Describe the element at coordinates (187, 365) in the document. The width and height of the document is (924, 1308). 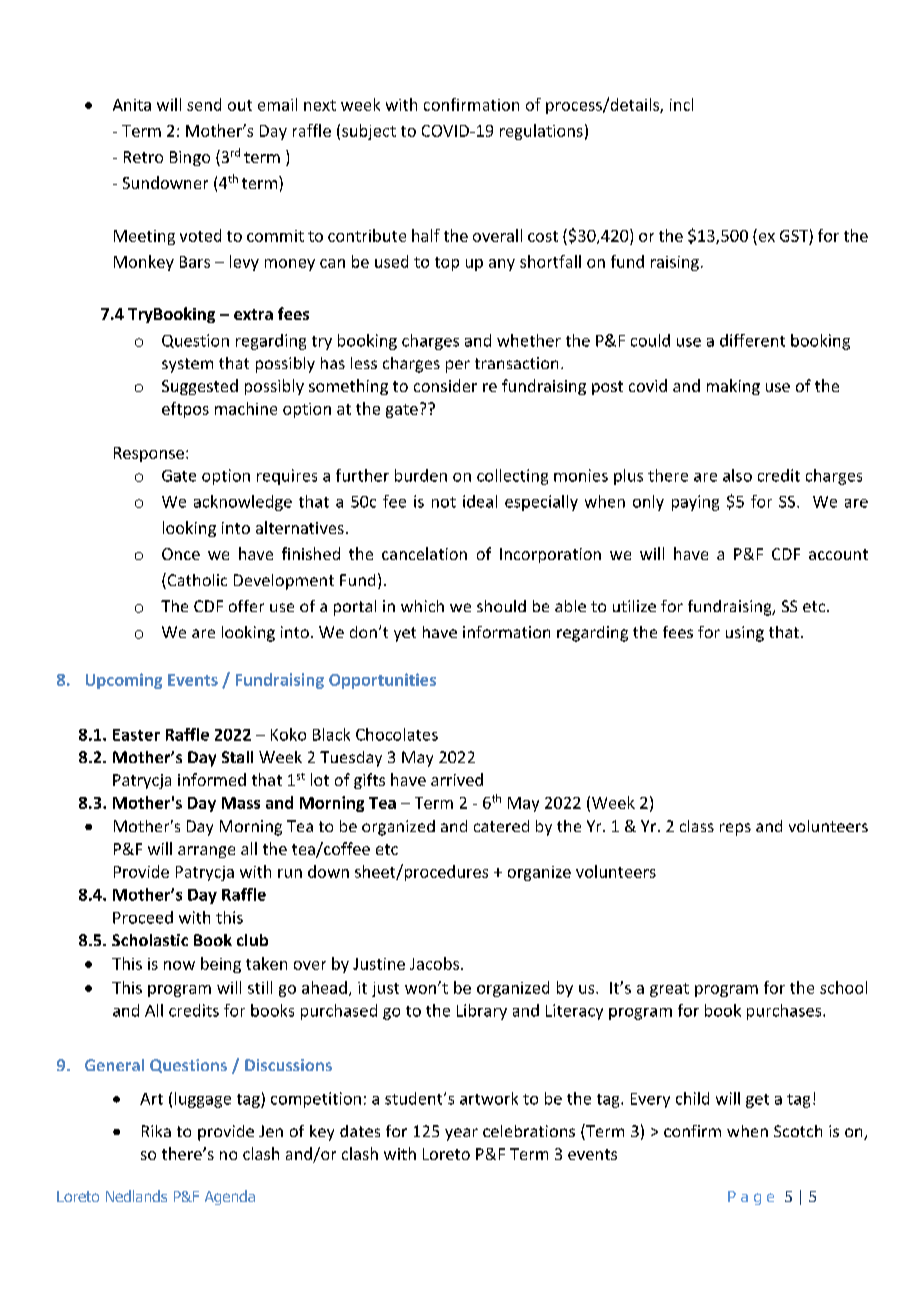
I see `system` at that location.
